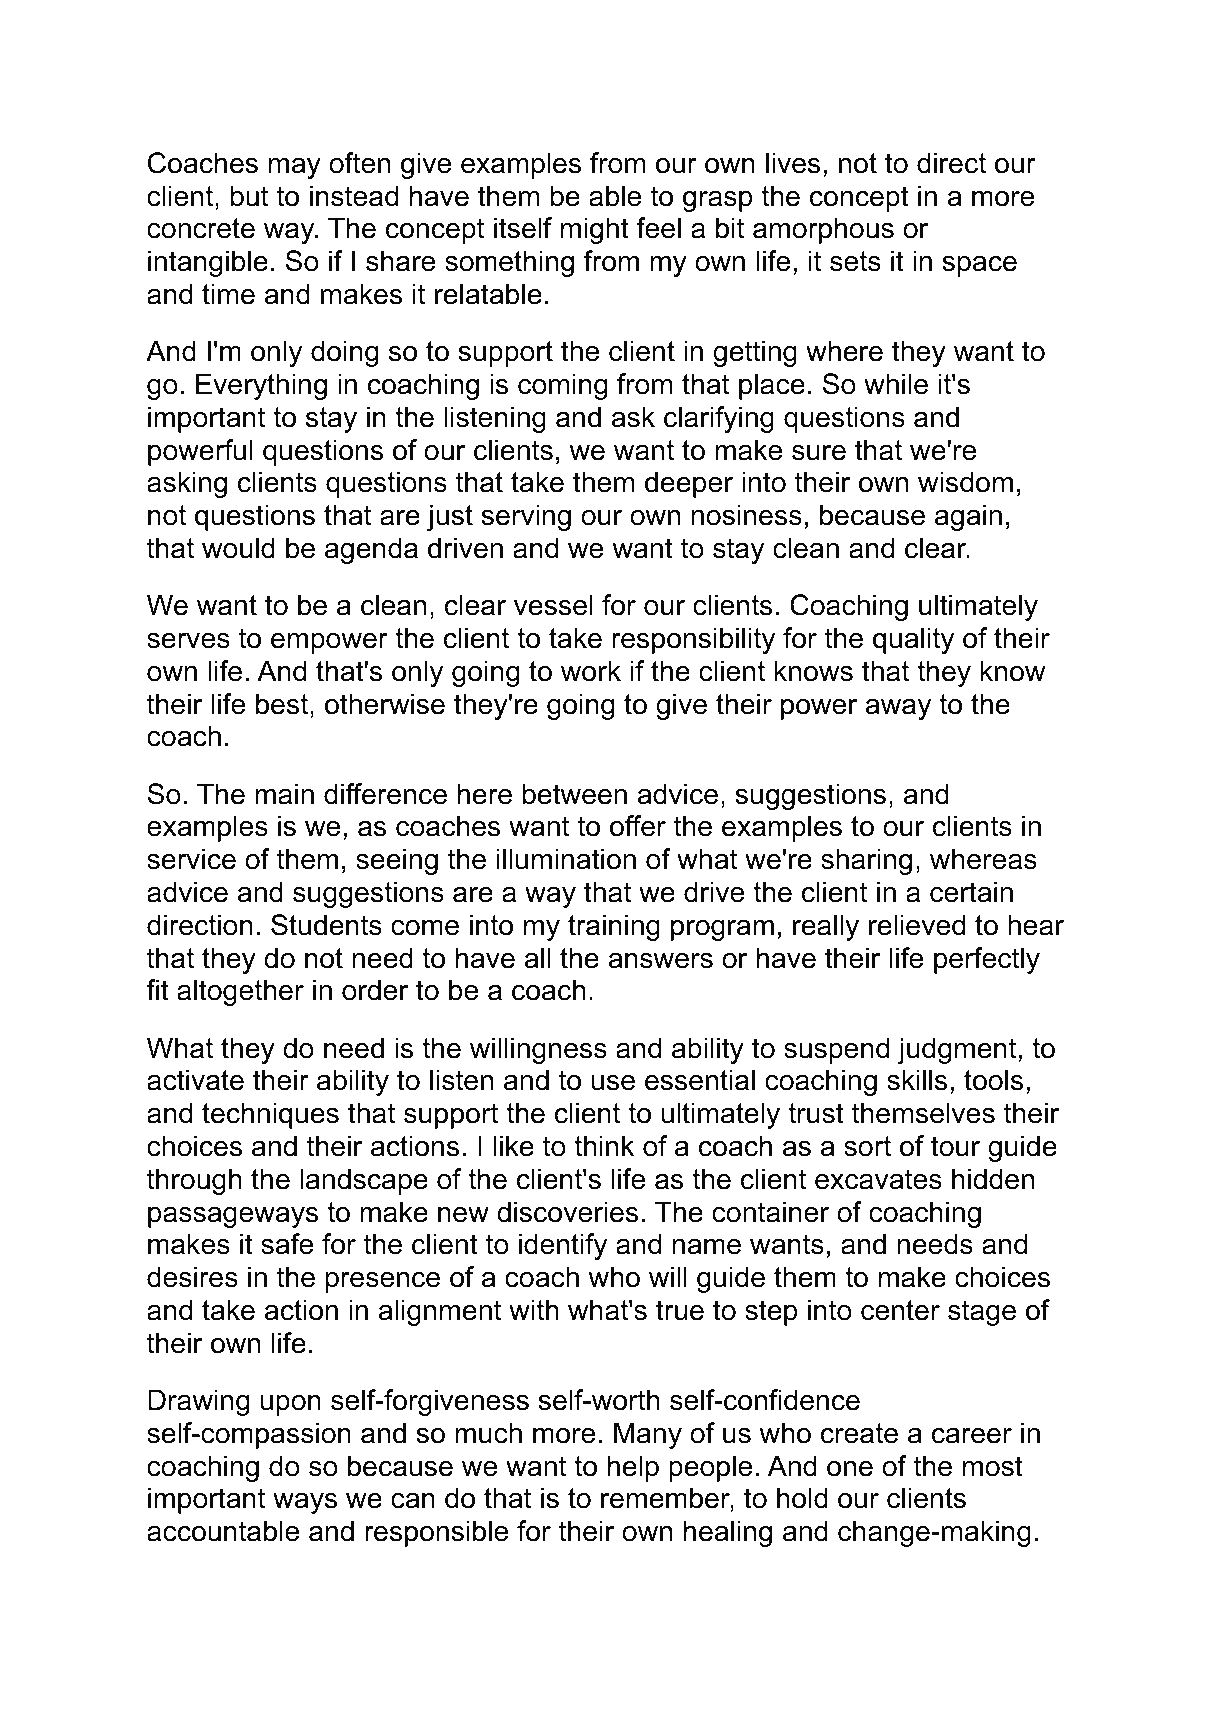  I want to click on help, so click(633, 1468).
